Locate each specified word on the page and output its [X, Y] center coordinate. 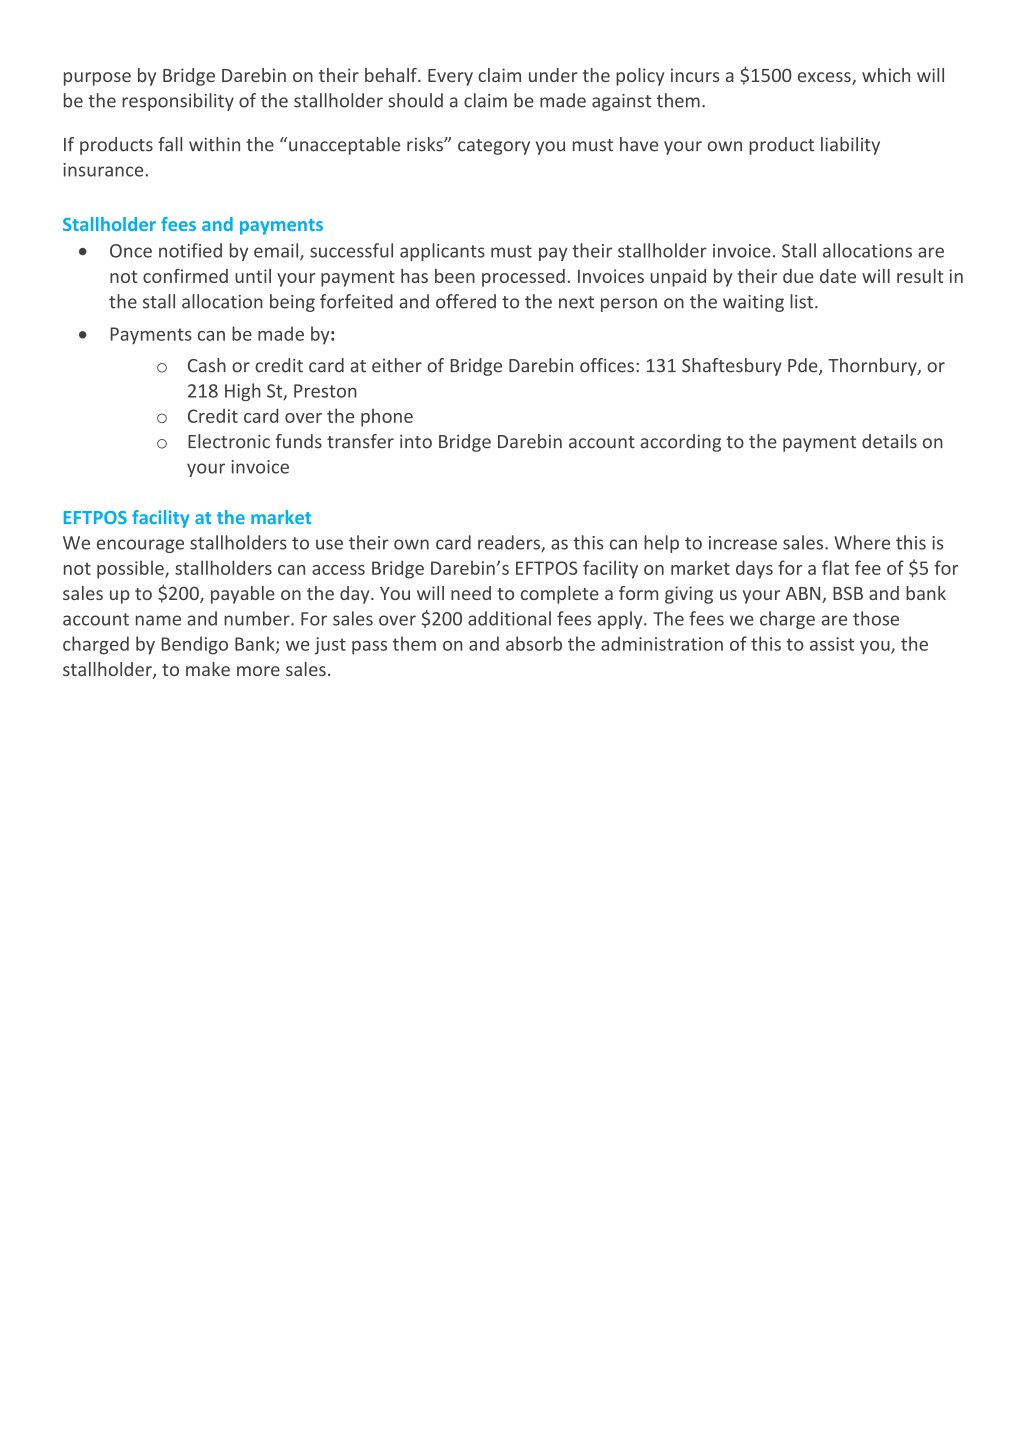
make [208, 669]
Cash [207, 365]
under [553, 75]
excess [825, 78]
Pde [804, 366]
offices [607, 365]
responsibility [178, 102]
